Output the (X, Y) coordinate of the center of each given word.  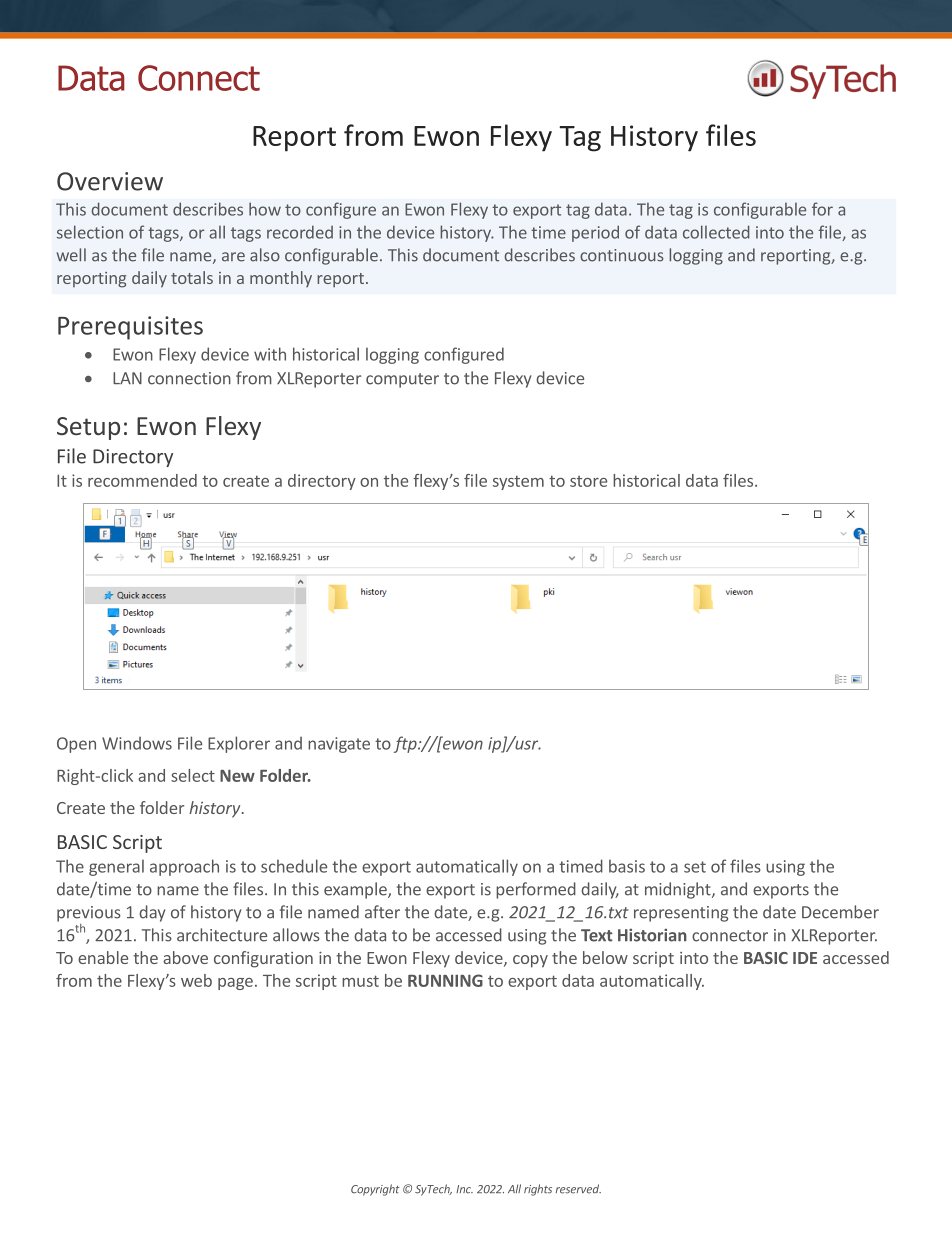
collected (716, 232)
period (595, 233)
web (196, 980)
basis (627, 866)
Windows (137, 743)
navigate (339, 745)
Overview (110, 181)
